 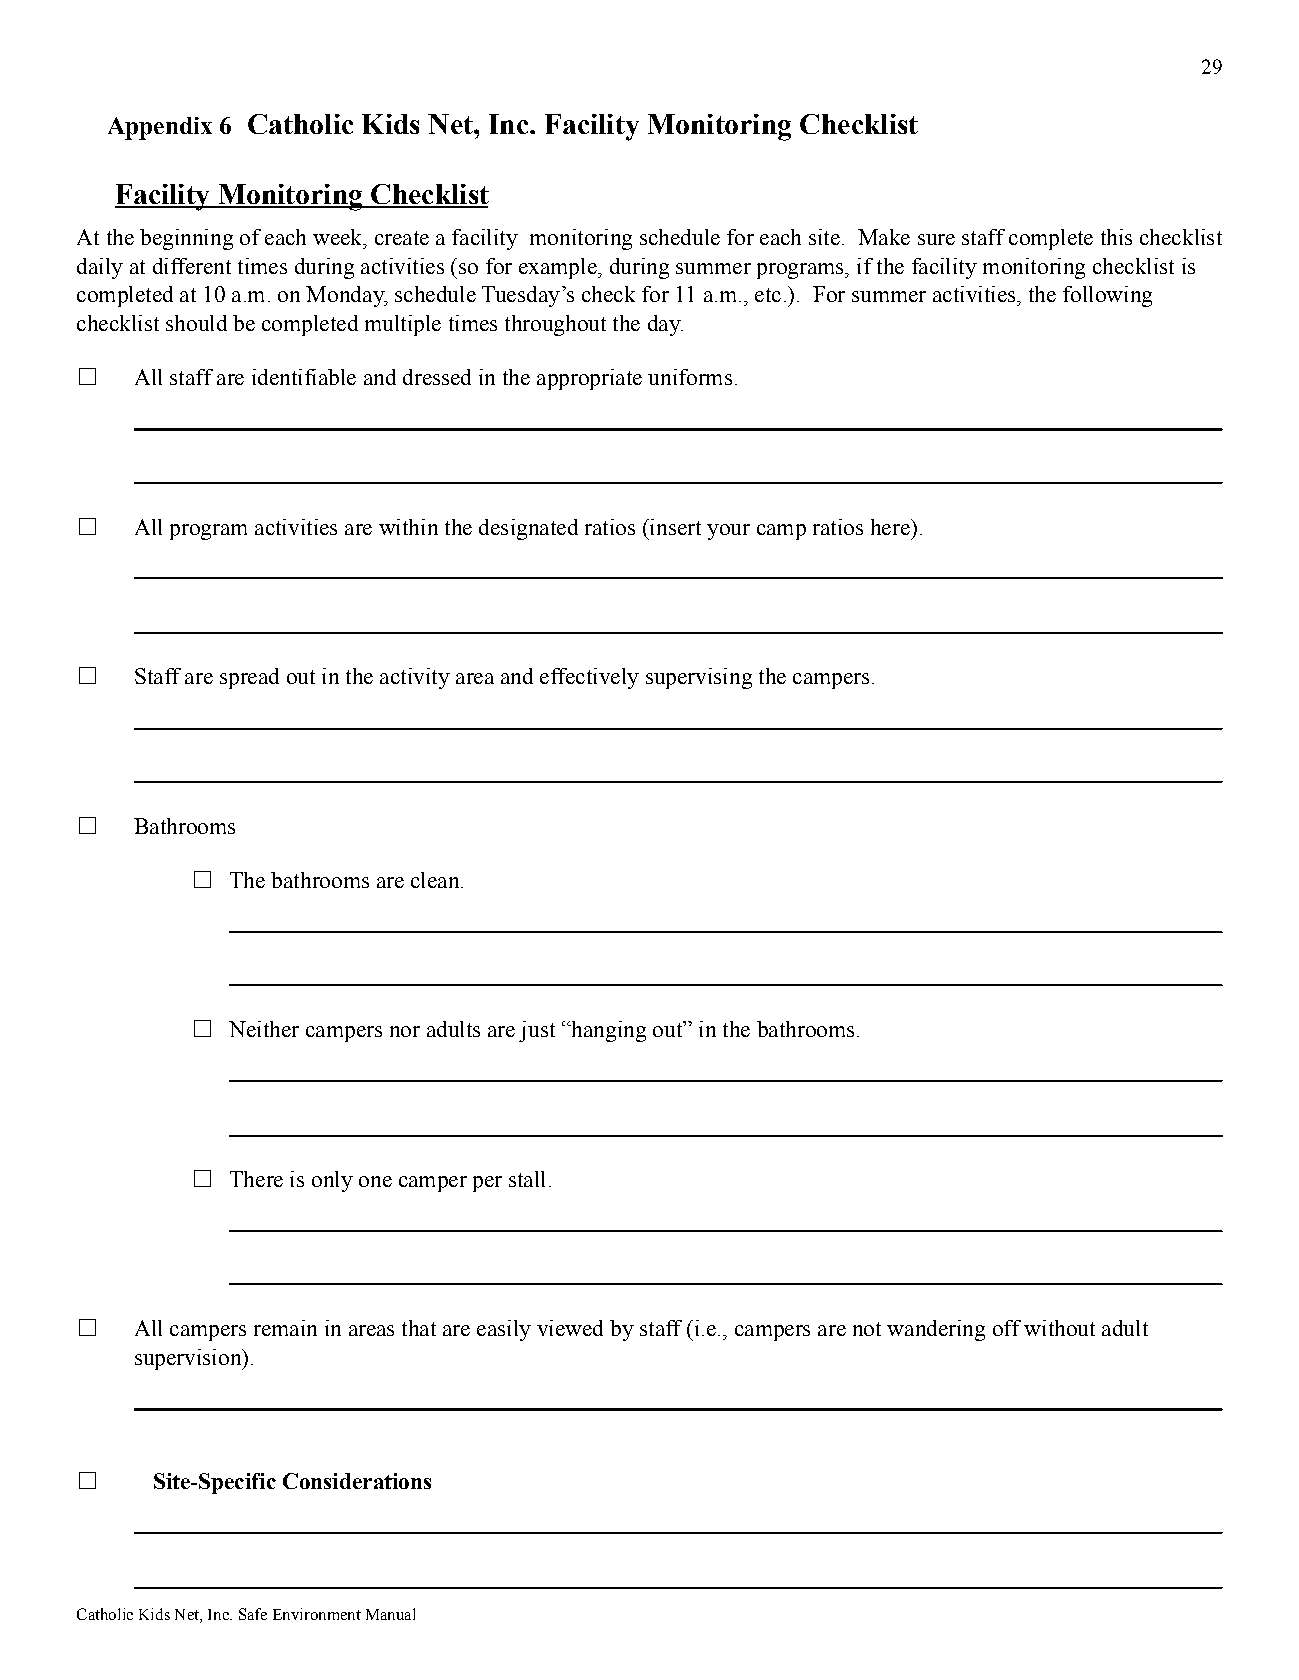 I want to click on insert, so click(x=674, y=527).
